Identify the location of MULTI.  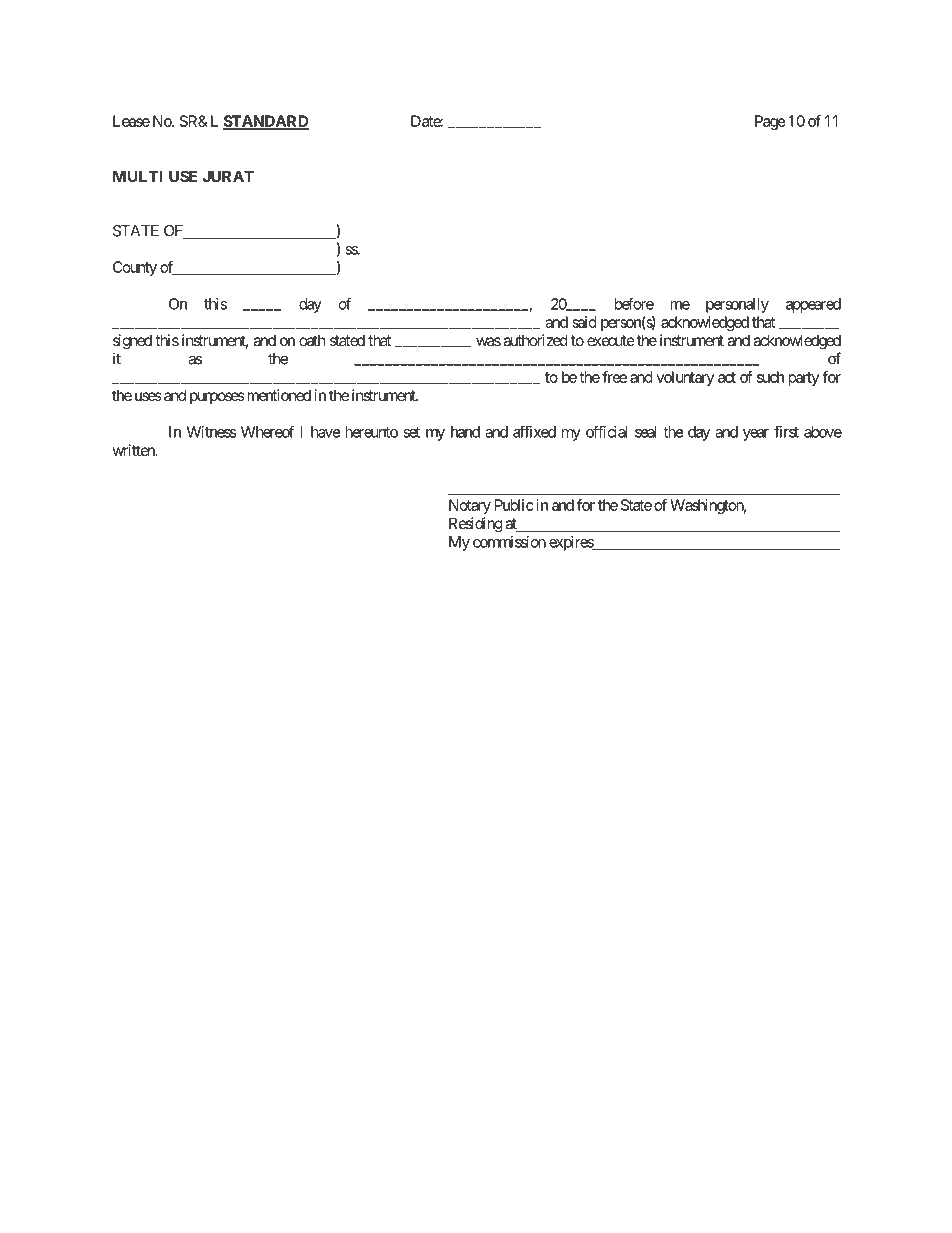
(137, 176).
